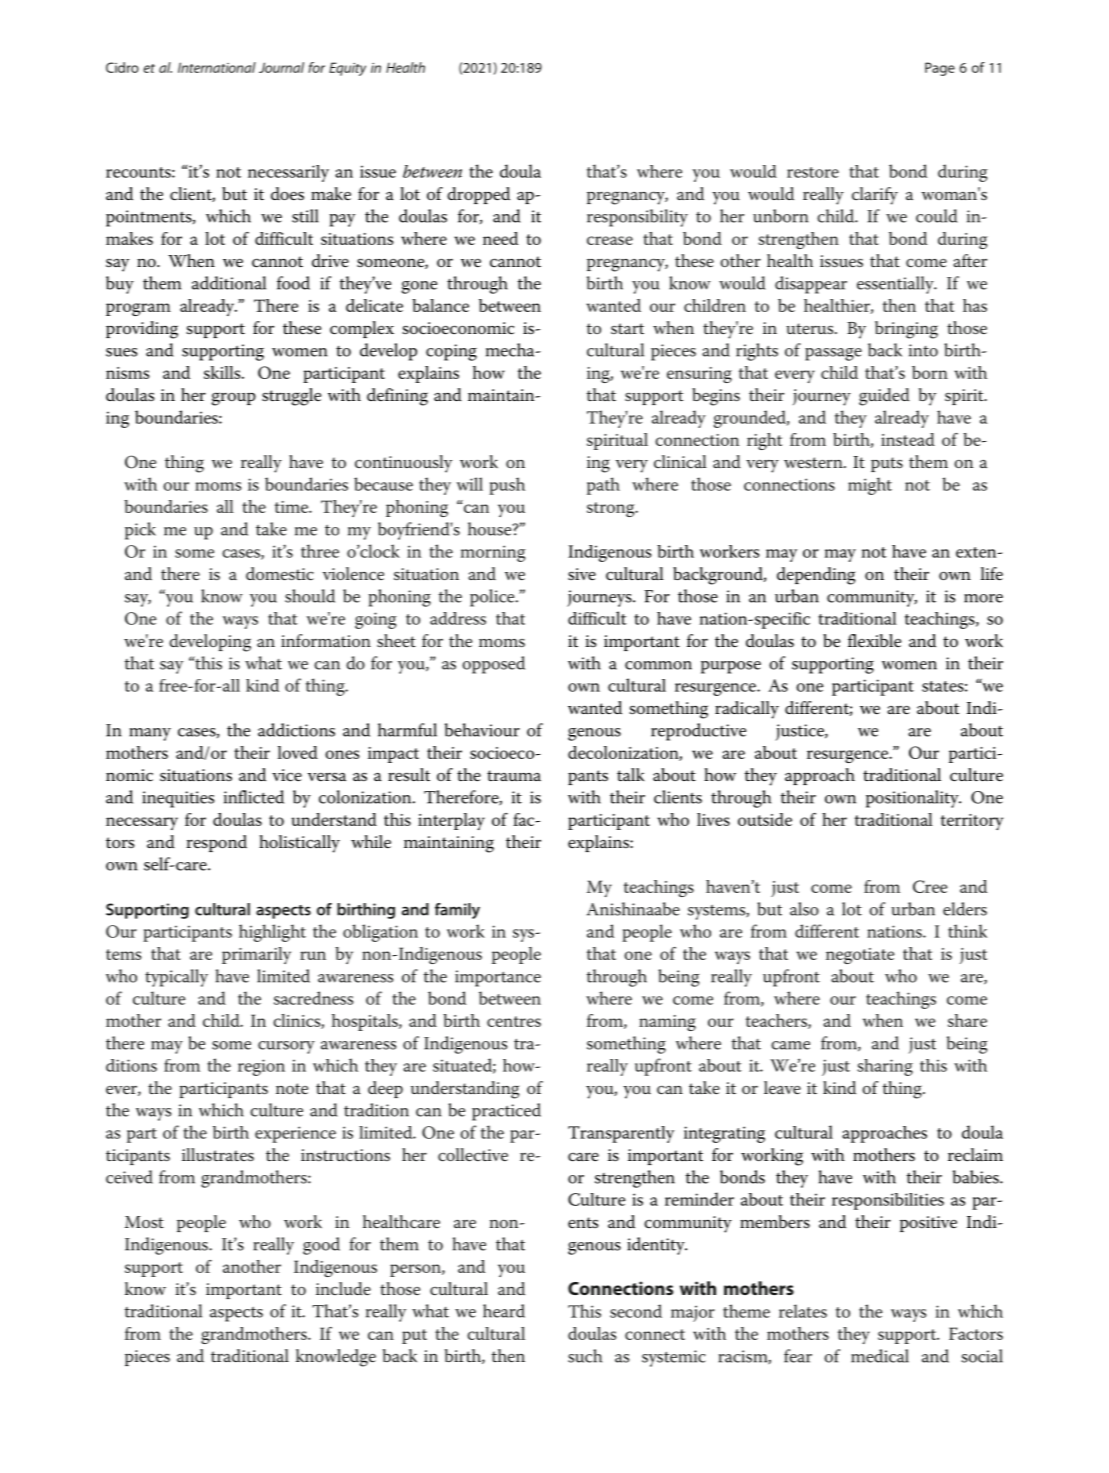 The width and height of the screenshot is (1109, 1473). What do you see at coordinates (603, 486) in the screenshot?
I see `path` at bounding box center [603, 486].
